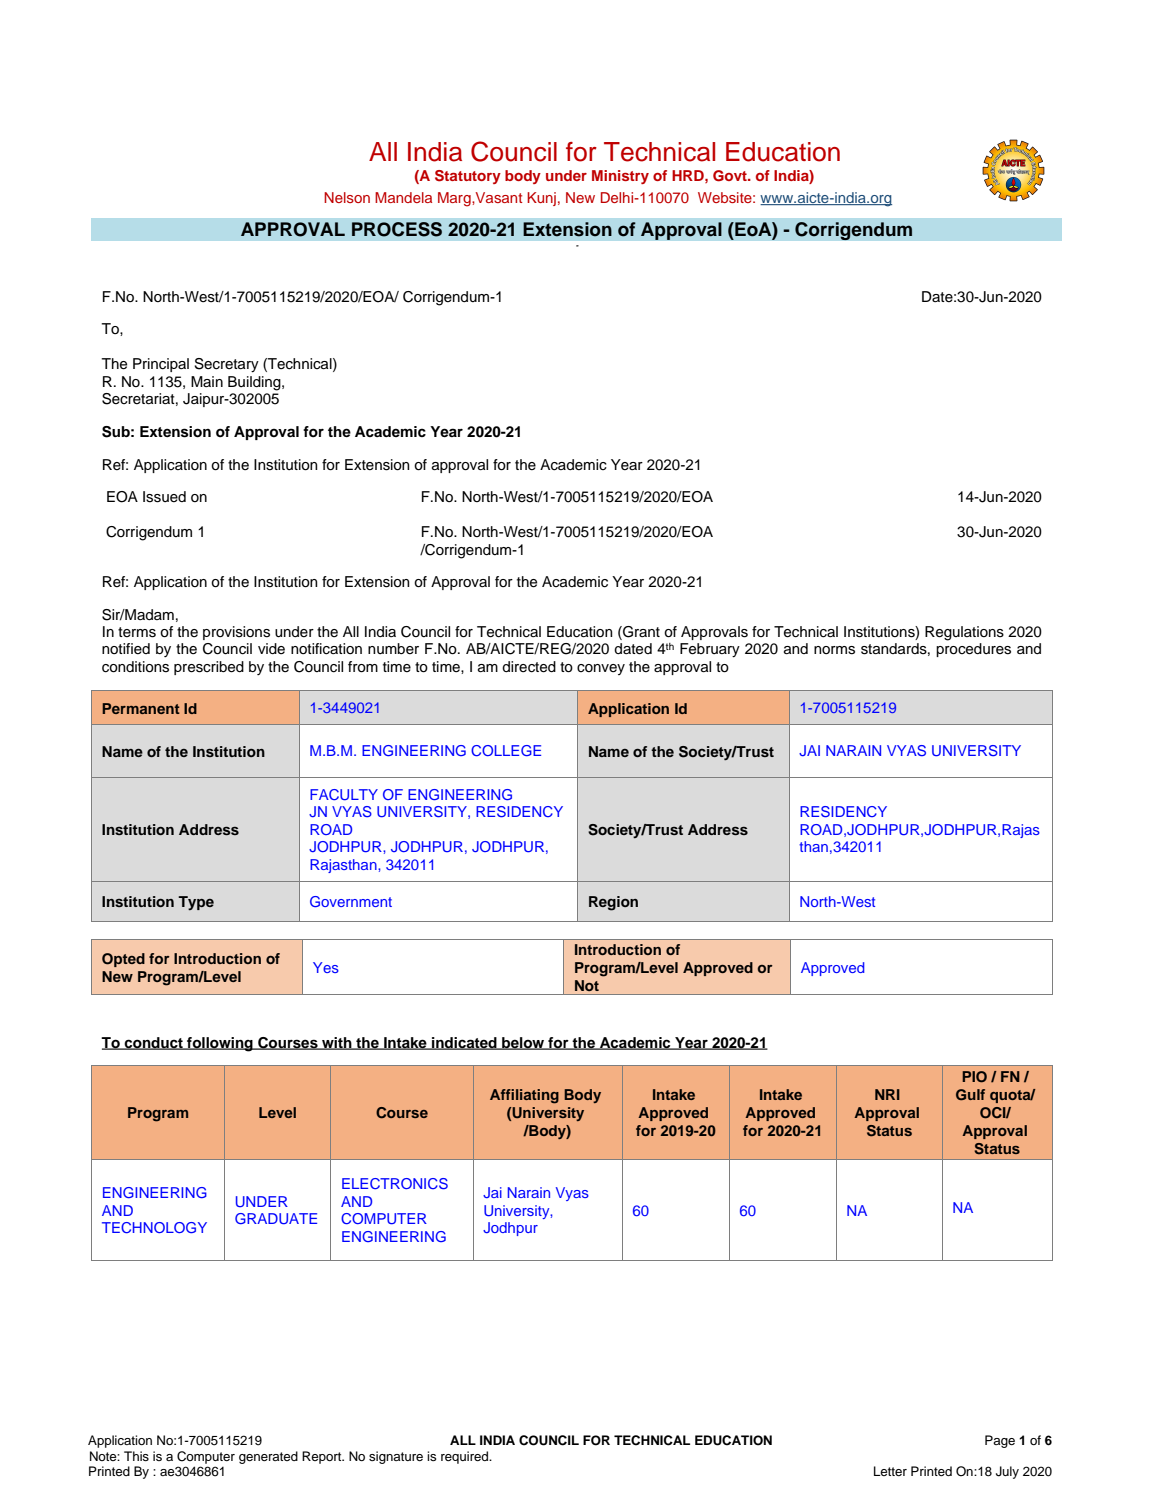  I want to click on below, so click(523, 1043).
